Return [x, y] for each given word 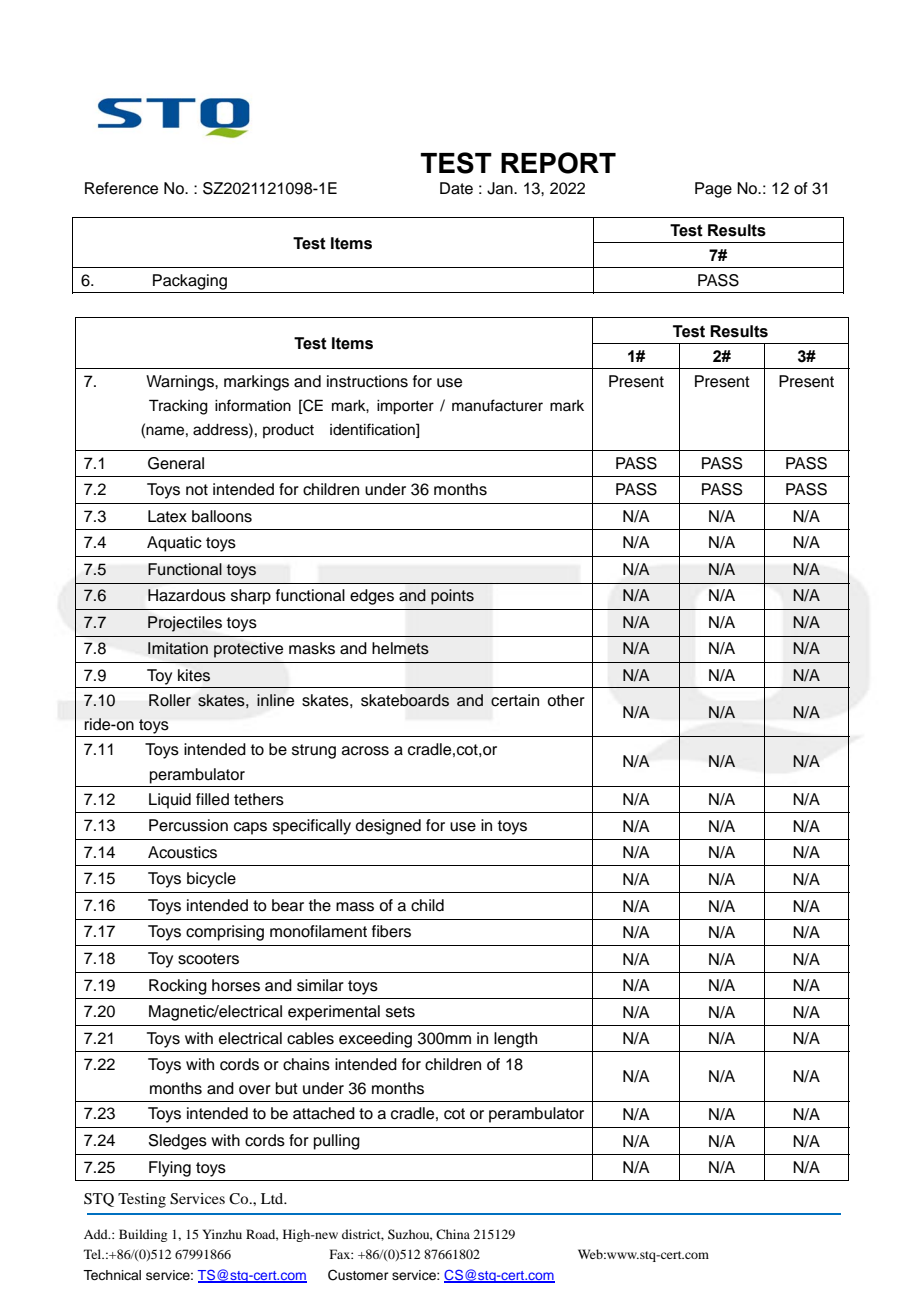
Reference [121, 188]
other [566, 700]
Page [713, 190]
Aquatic [174, 544]
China [453, 1234]
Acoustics [182, 852]
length [515, 1040]
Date [456, 188]
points [452, 597]
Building [143, 1235]
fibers [391, 931]
